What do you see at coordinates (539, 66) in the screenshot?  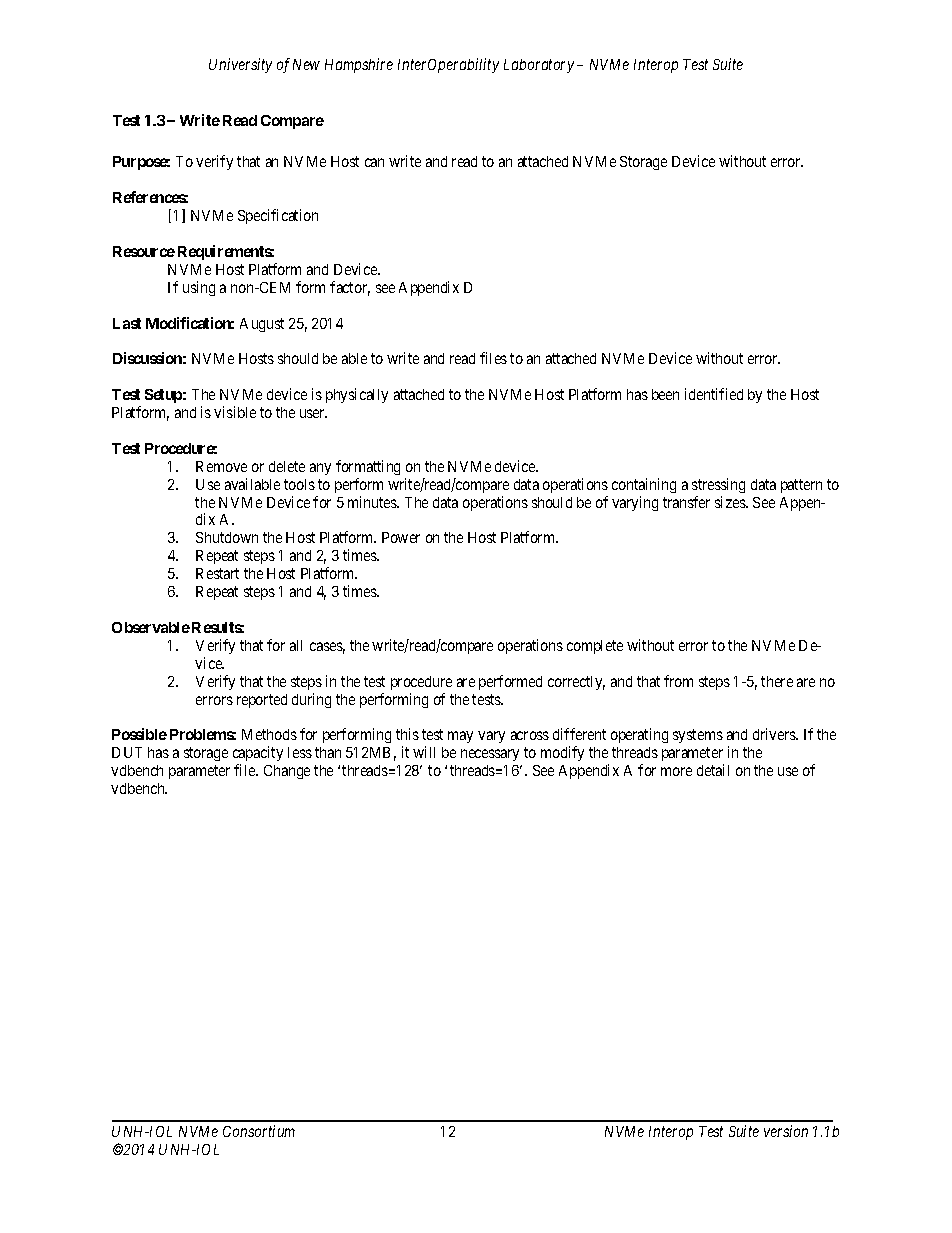 I see `Laboratory` at bounding box center [539, 66].
